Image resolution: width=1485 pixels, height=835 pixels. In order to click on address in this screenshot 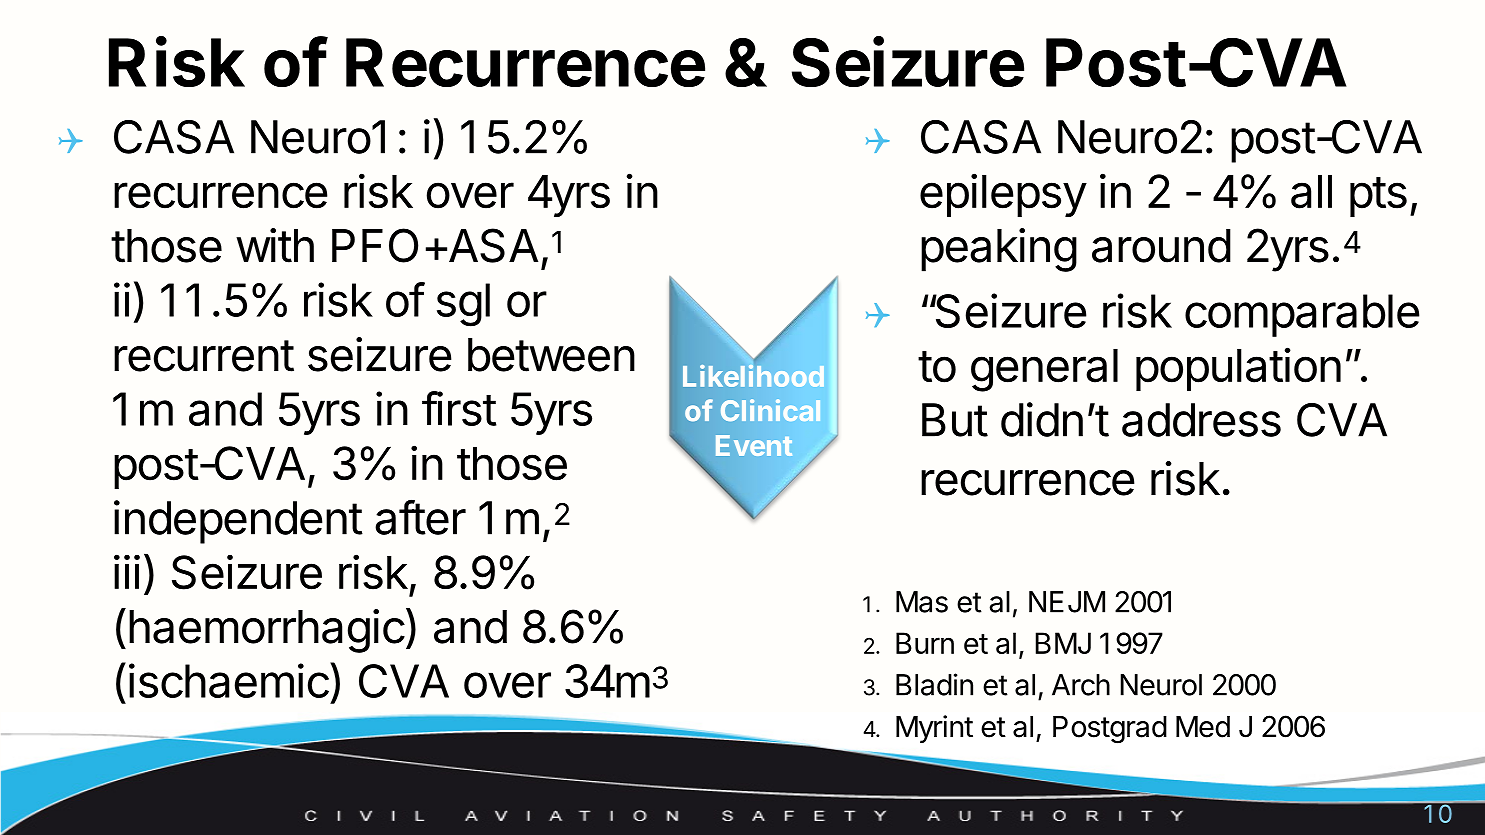, I will do `click(1201, 420)`.
